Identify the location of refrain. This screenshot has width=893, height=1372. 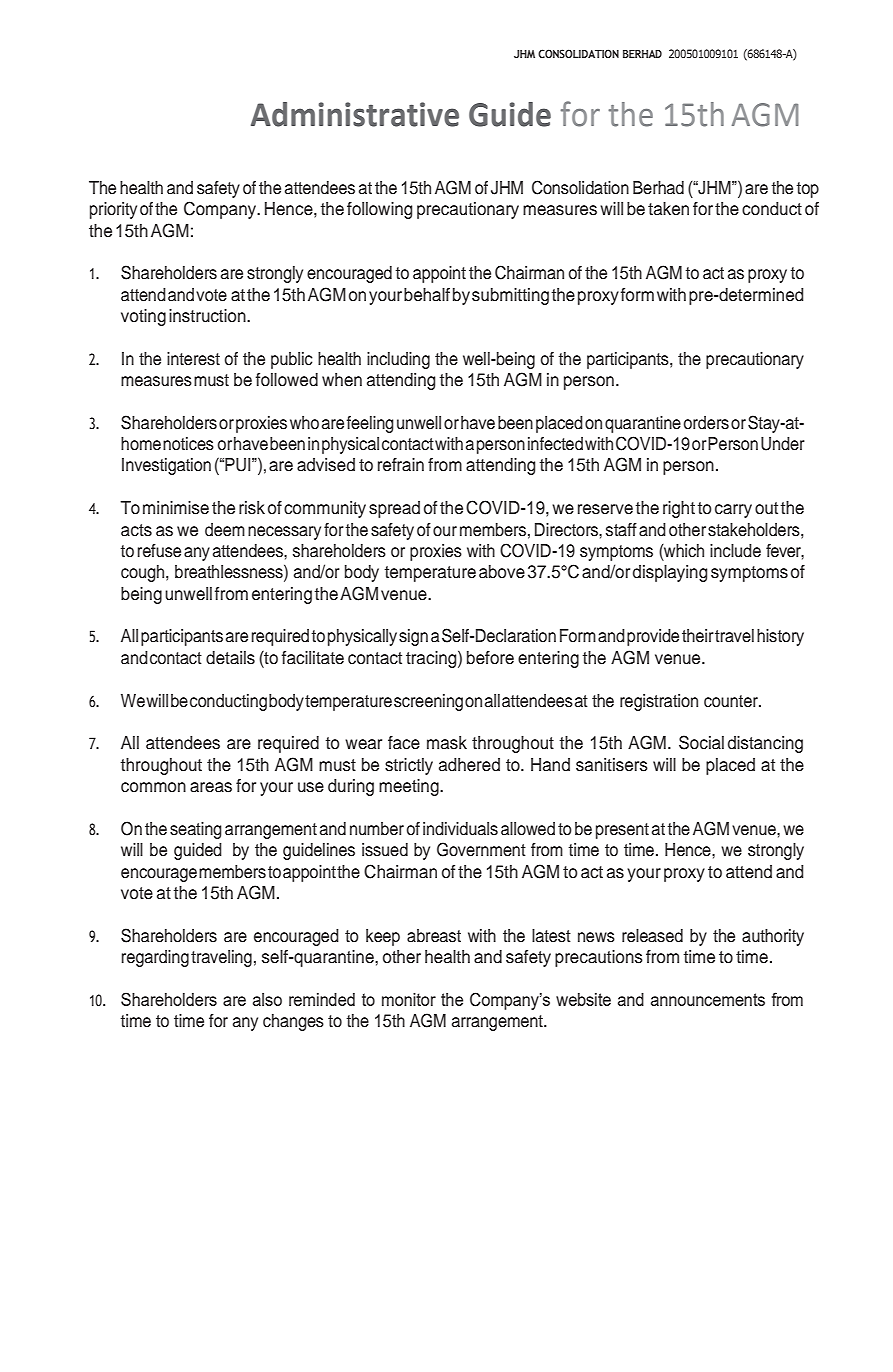
(401, 465).
